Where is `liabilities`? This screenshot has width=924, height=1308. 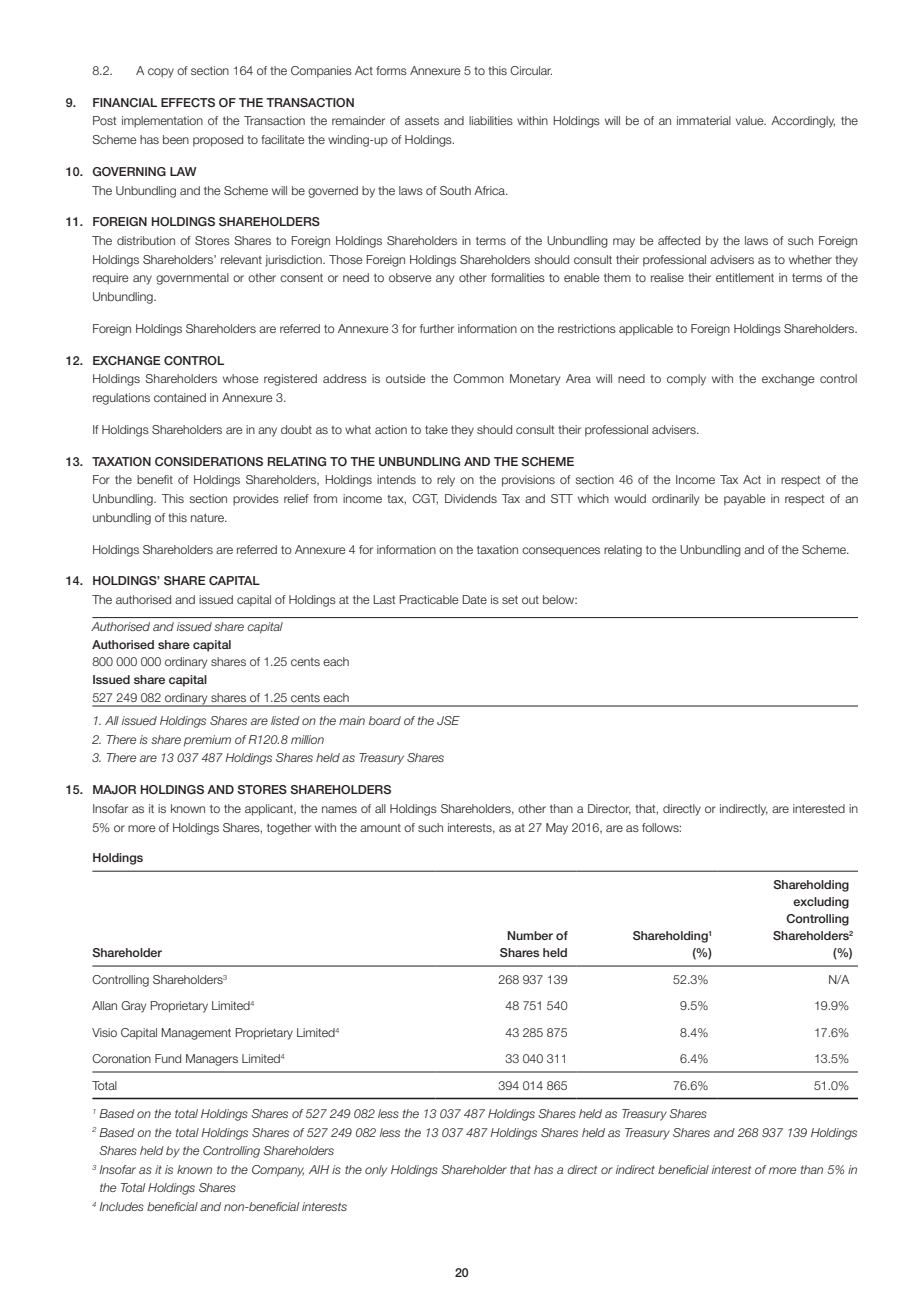 liabilities is located at coordinates (491, 120).
